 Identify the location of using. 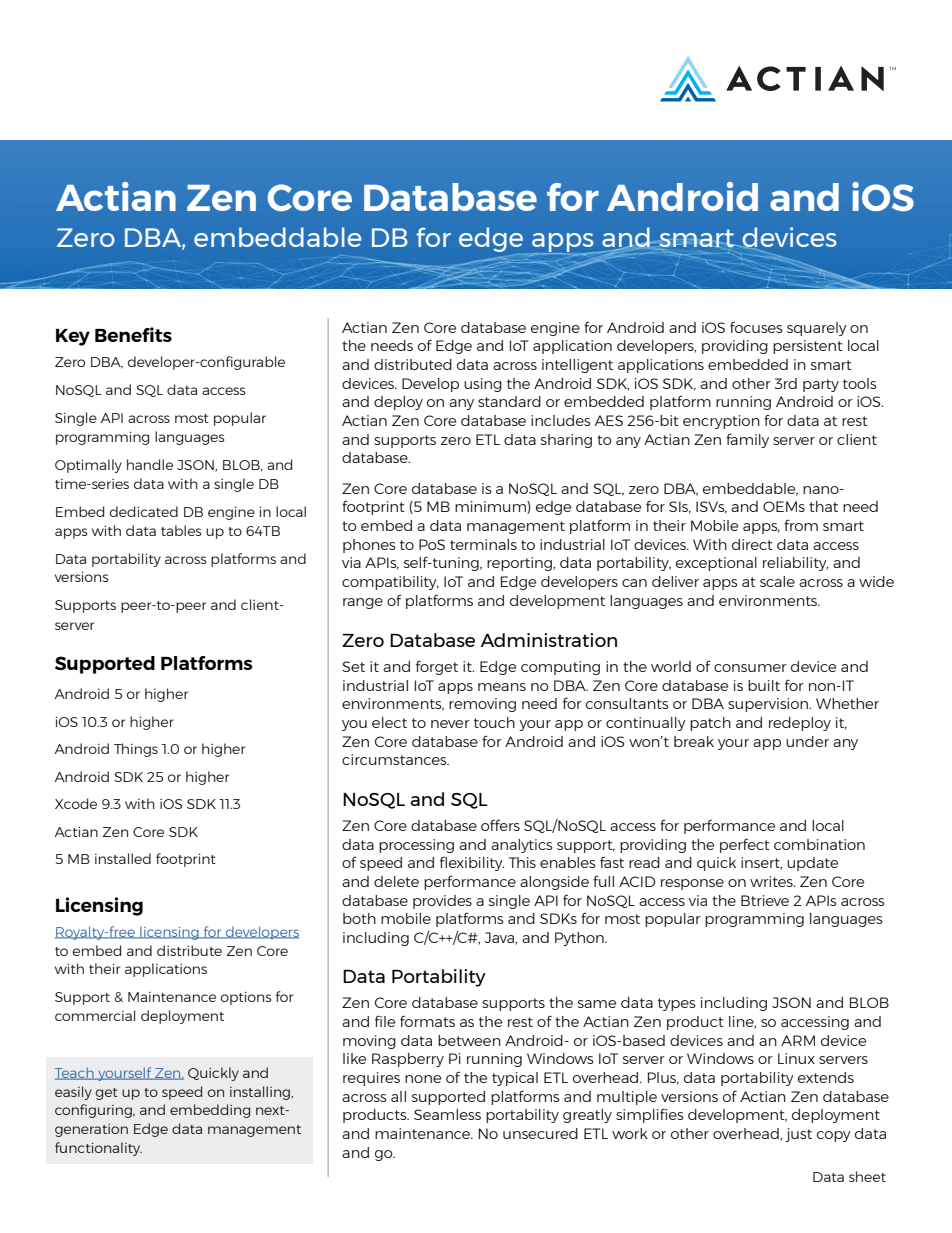
(483, 385).
